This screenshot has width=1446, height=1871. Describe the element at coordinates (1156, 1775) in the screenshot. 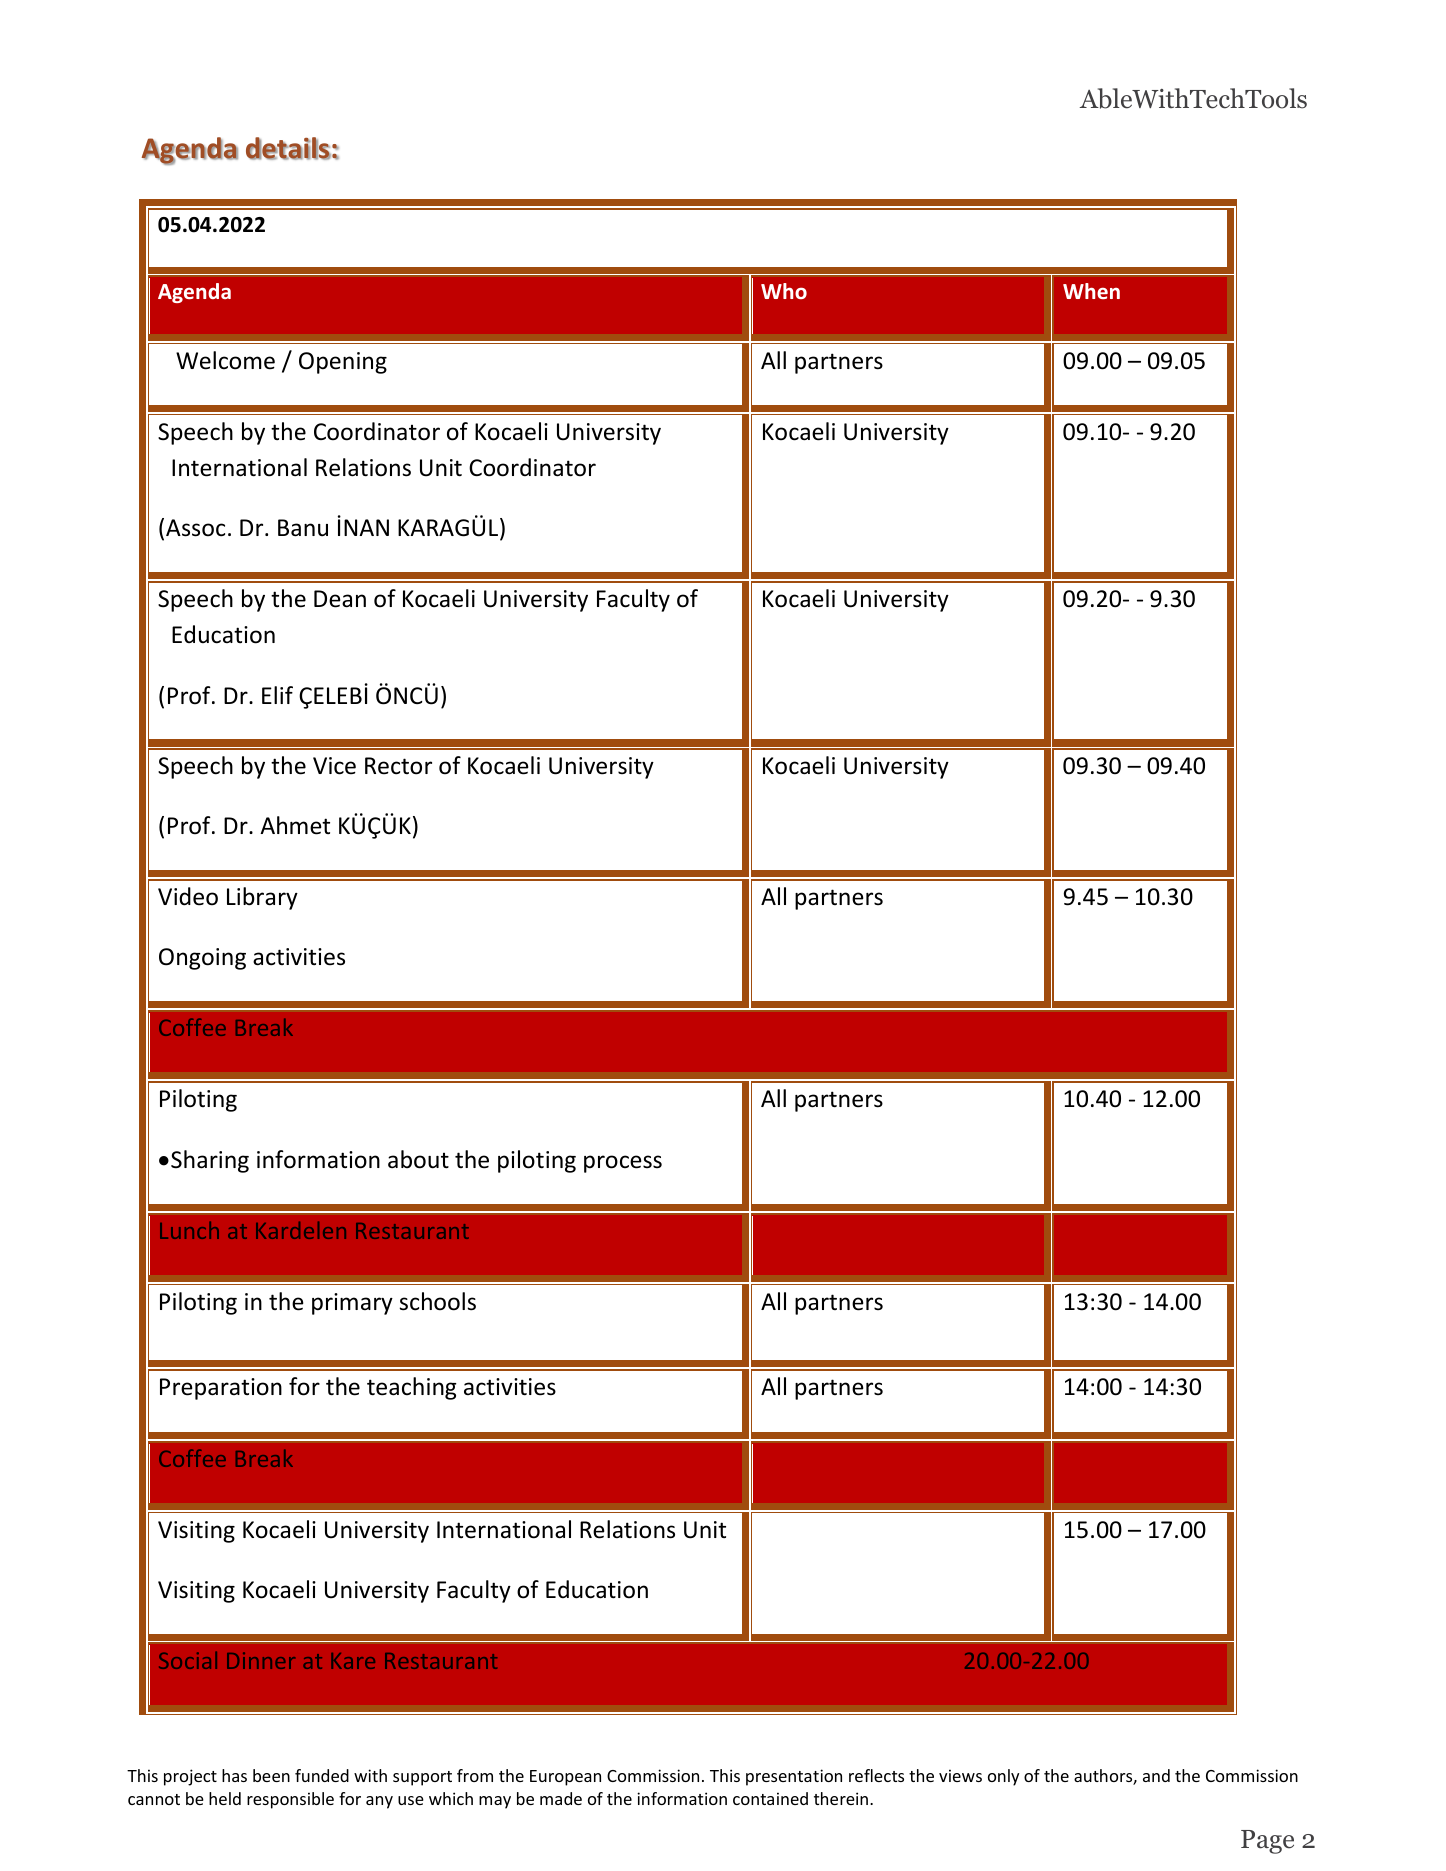

I see `and` at that location.
